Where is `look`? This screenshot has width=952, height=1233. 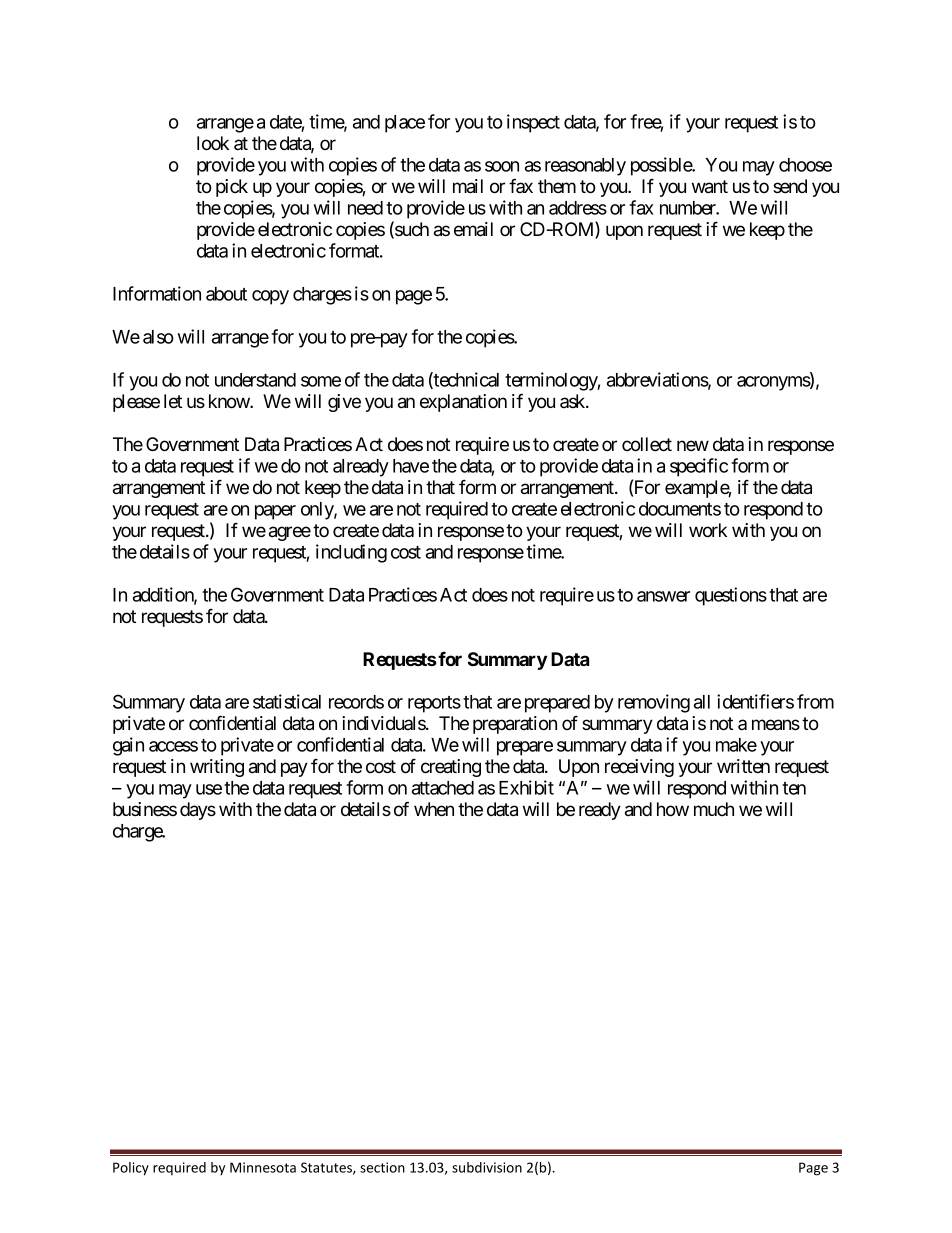
look is located at coordinates (213, 143).
